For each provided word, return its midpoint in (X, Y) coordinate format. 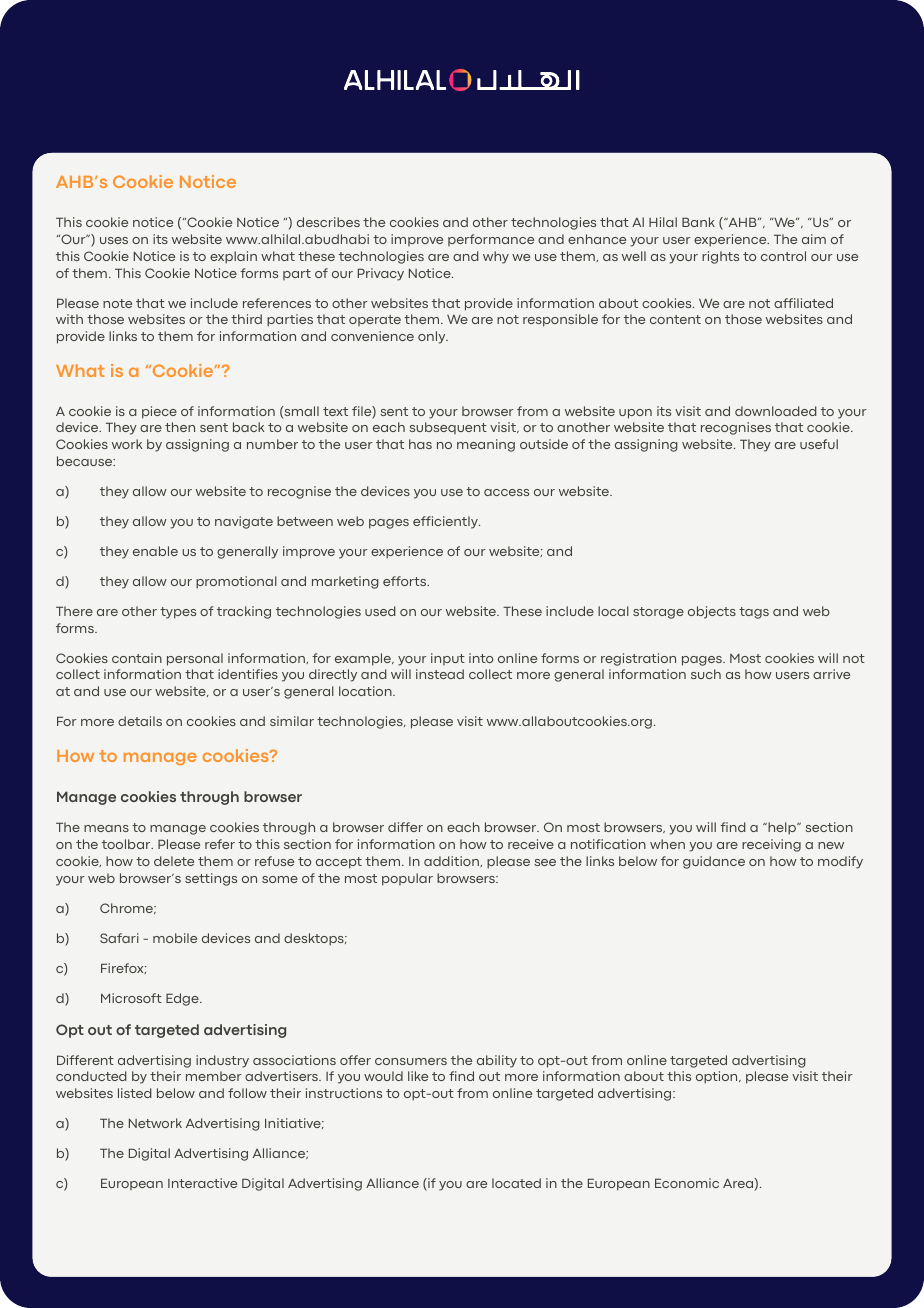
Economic (687, 1183)
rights (720, 257)
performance (491, 240)
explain (233, 257)
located (516, 1183)
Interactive (202, 1183)
